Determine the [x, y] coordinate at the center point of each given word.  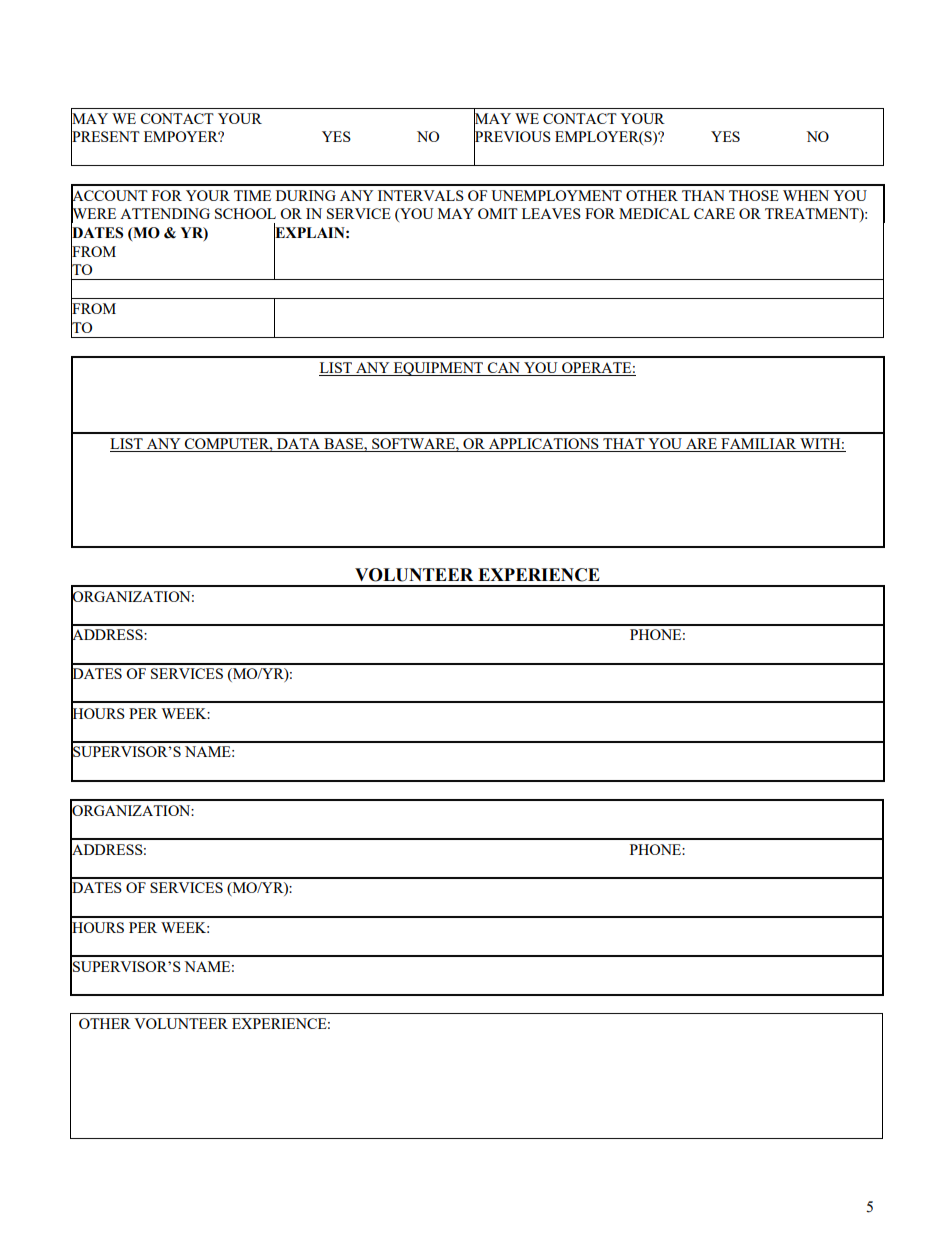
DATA [299, 445]
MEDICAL [654, 213]
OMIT [498, 213]
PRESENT [105, 137]
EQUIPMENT [439, 369]
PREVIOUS [512, 137]
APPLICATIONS [543, 445]
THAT [624, 445]
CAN [504, 369]
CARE [714, 213]
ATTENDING [165, 213]
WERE [93, 214]
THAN [703, 195]
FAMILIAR [759, 445]
